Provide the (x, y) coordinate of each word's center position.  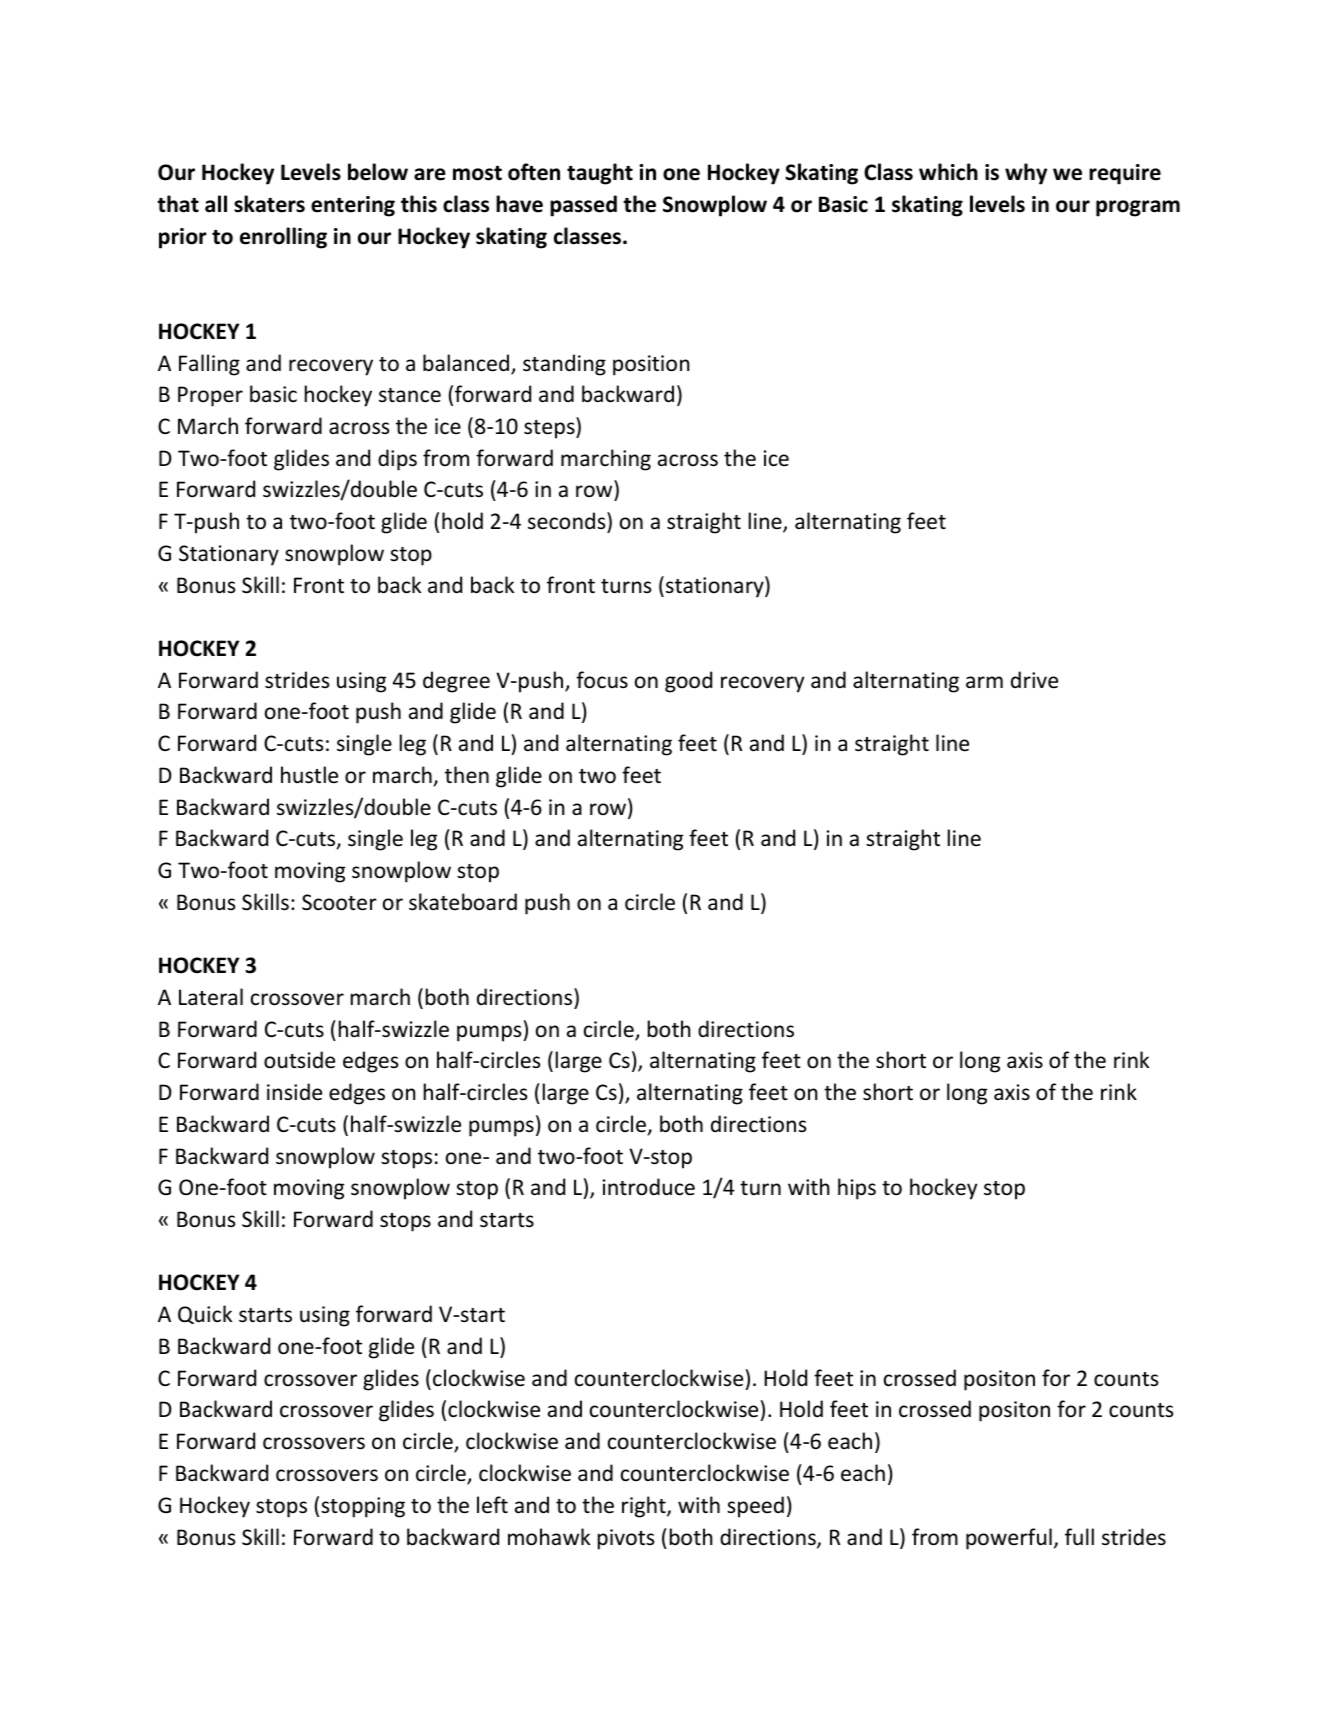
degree (456, 682)
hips (857, 1189)
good (688, 682)
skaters (269, 204)
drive (1034, 680)
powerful (1009, 1539)
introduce (649, 1187)
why (1026, 174)
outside (299, 1060)
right (645, 1507)
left (492, 1505)
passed (583, 206)
